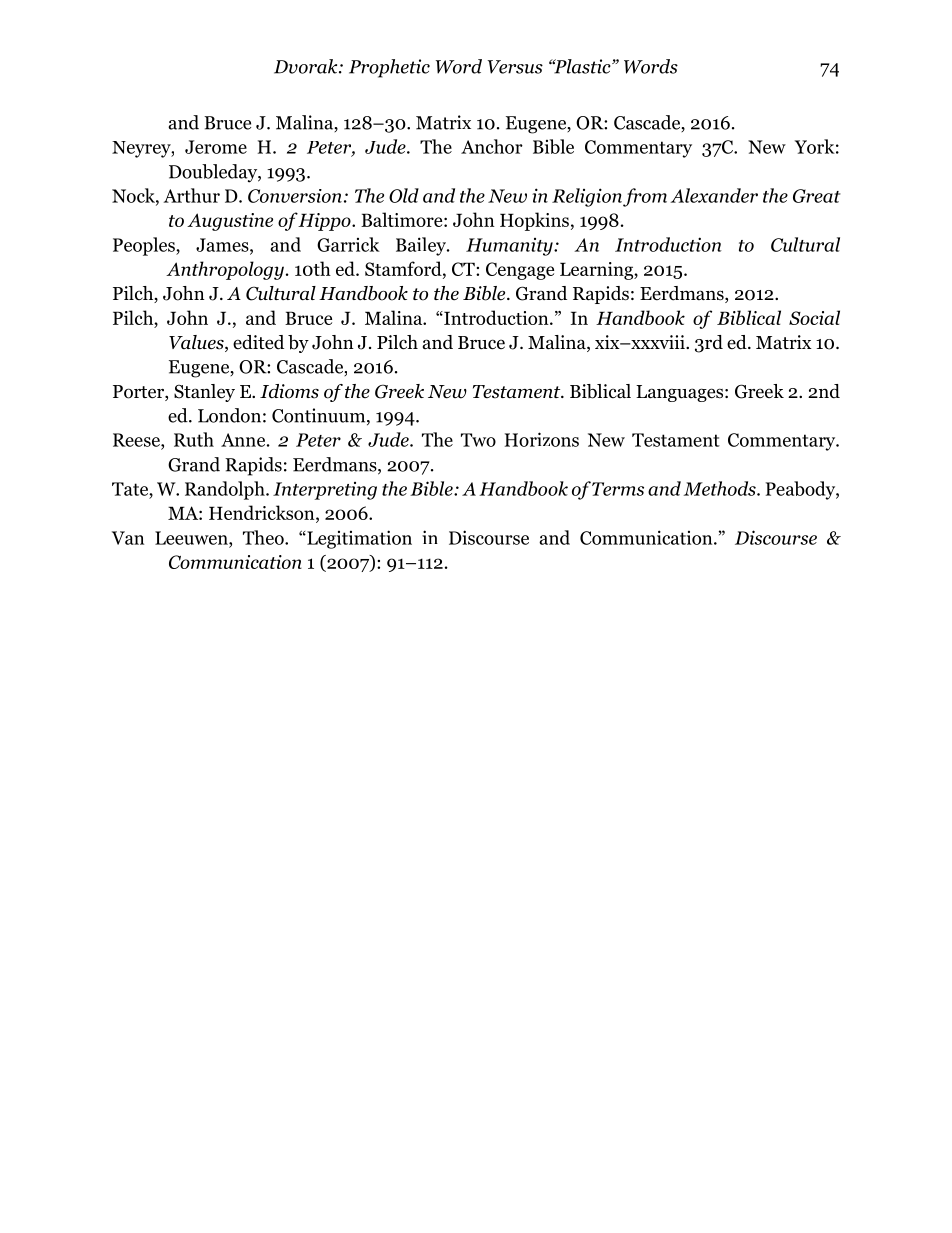 This image has width=952, height=1233. What do you see at coordinates (192, 538) in the image?
I see `Leeuwen` at bounding box center [192, 538].
